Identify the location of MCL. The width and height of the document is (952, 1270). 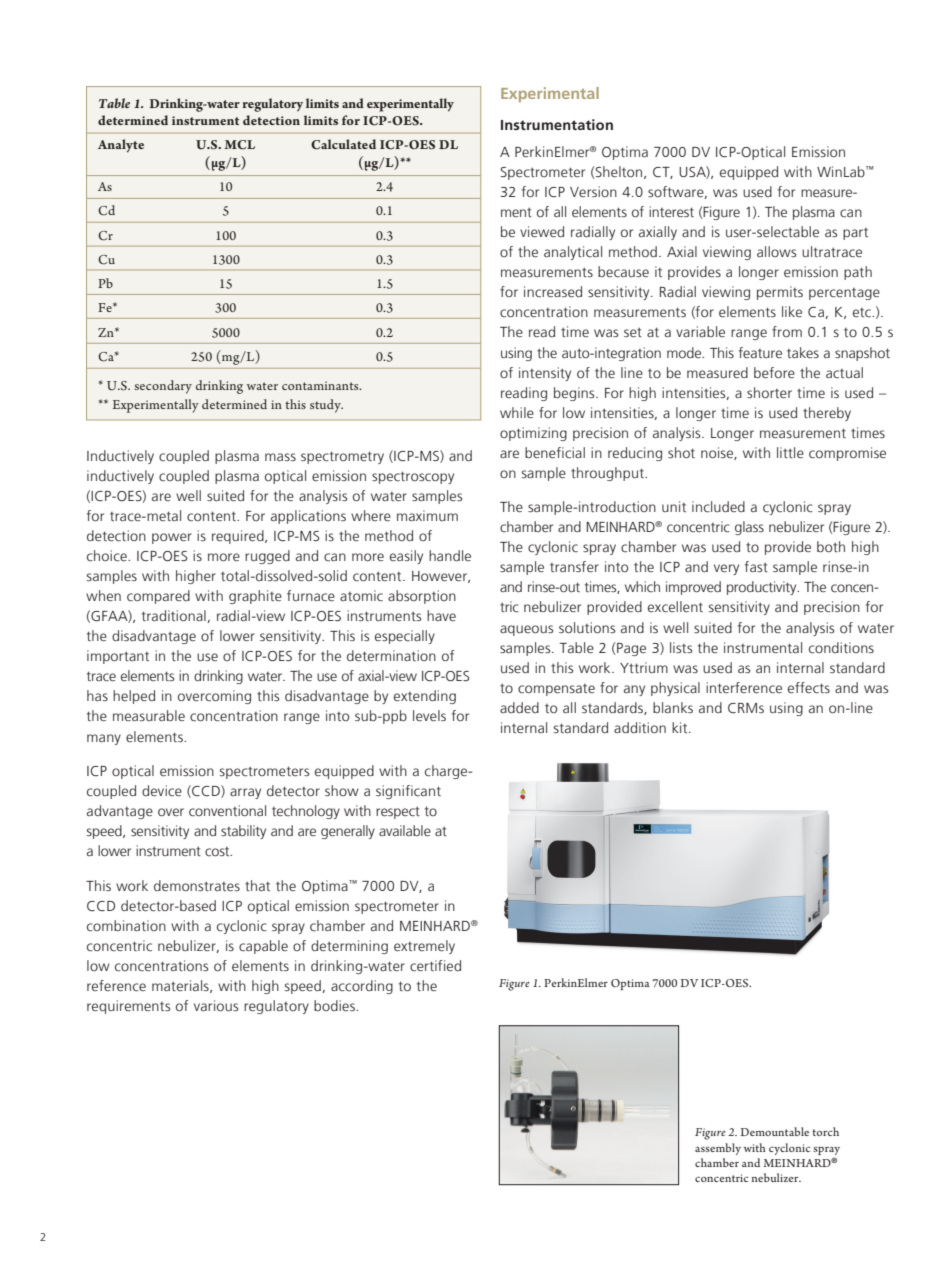
(239, 145).
